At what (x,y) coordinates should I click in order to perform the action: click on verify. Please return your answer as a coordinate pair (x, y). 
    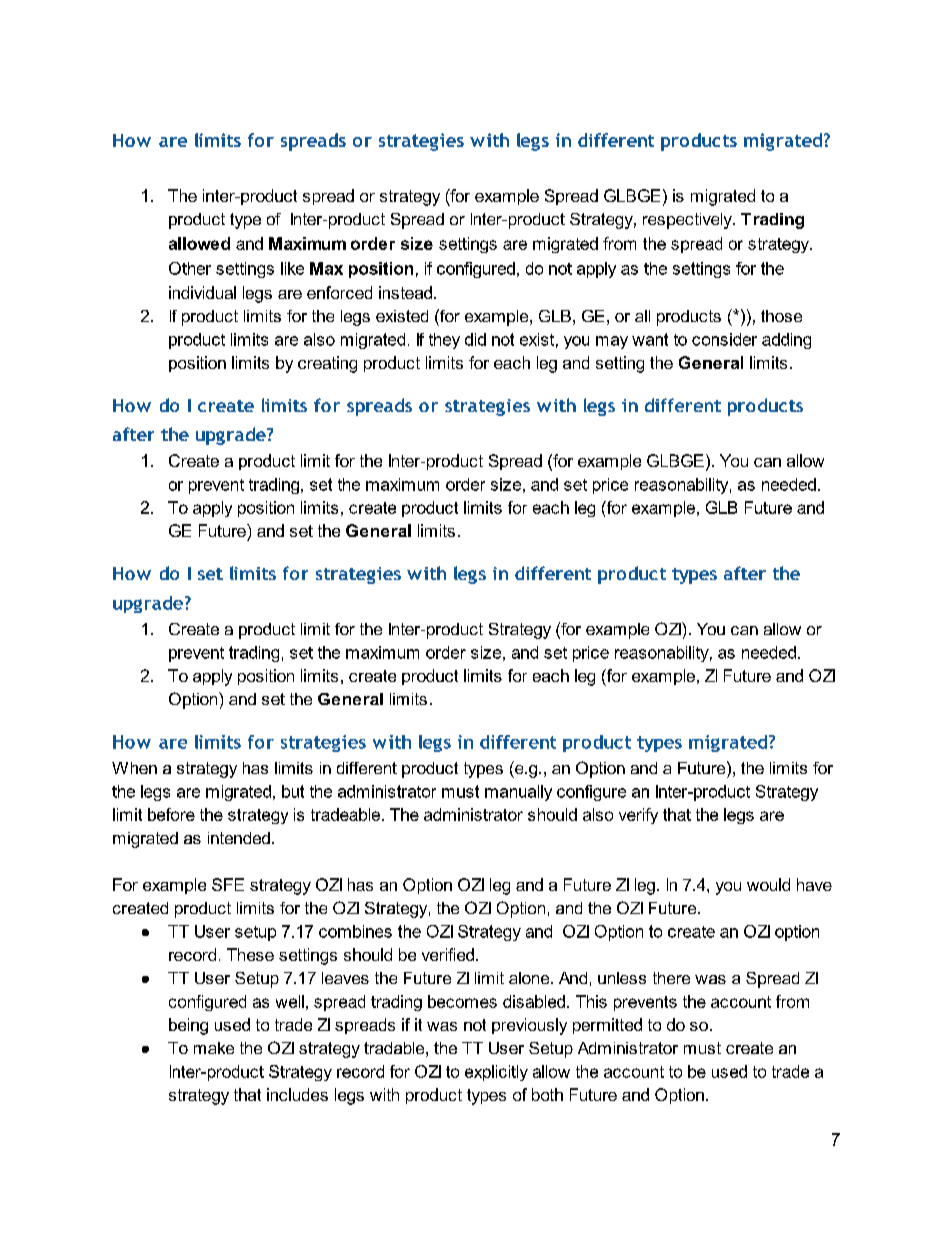
    Looking at the image, I should click on (638, 816).
